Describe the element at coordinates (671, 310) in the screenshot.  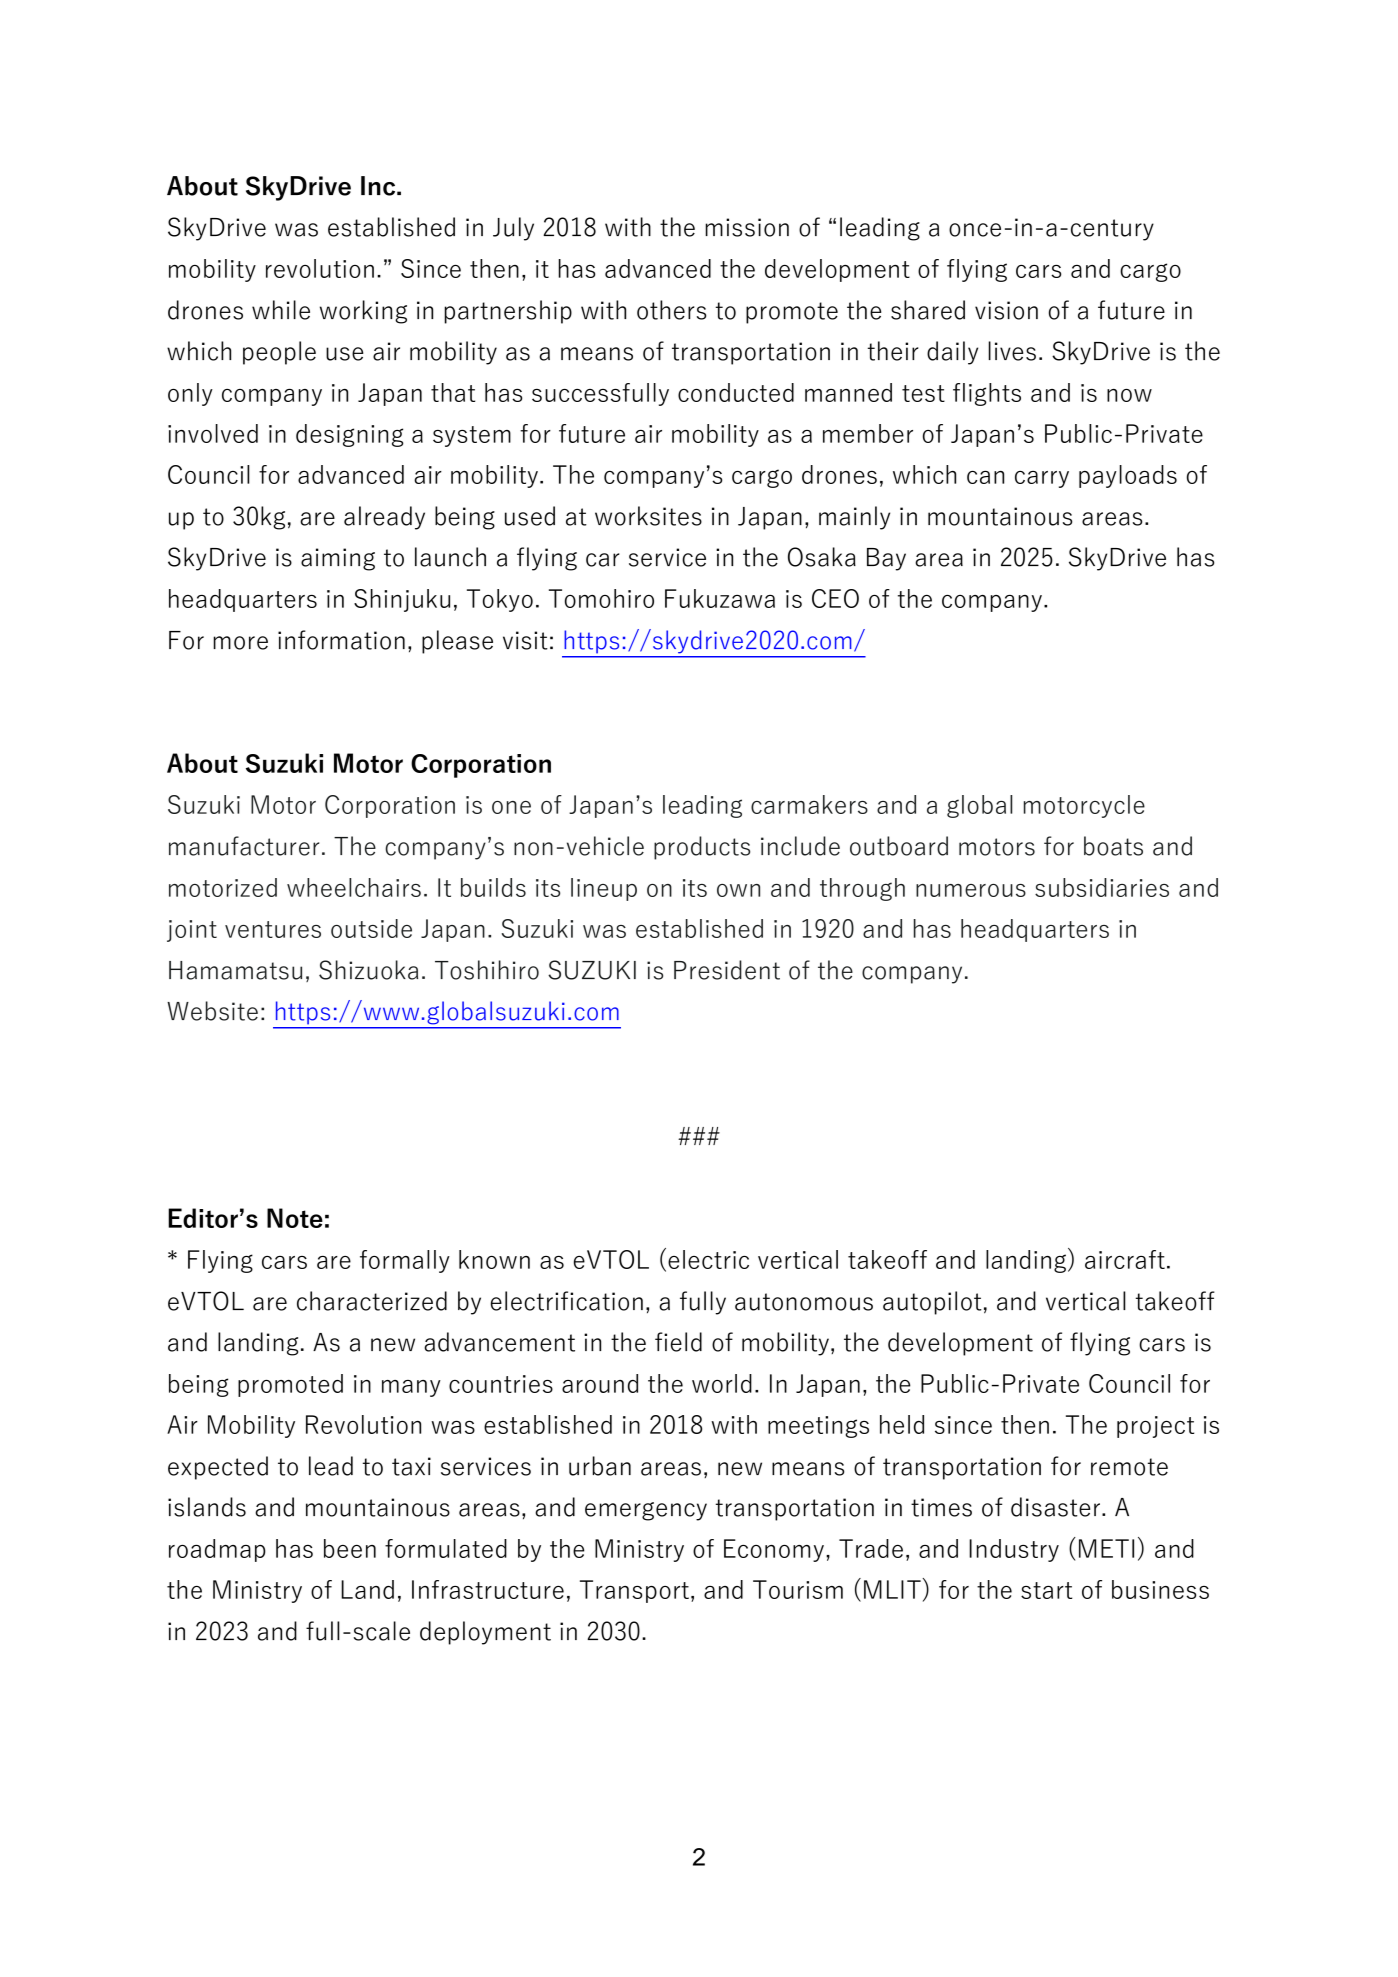
I see `others` at that location.
